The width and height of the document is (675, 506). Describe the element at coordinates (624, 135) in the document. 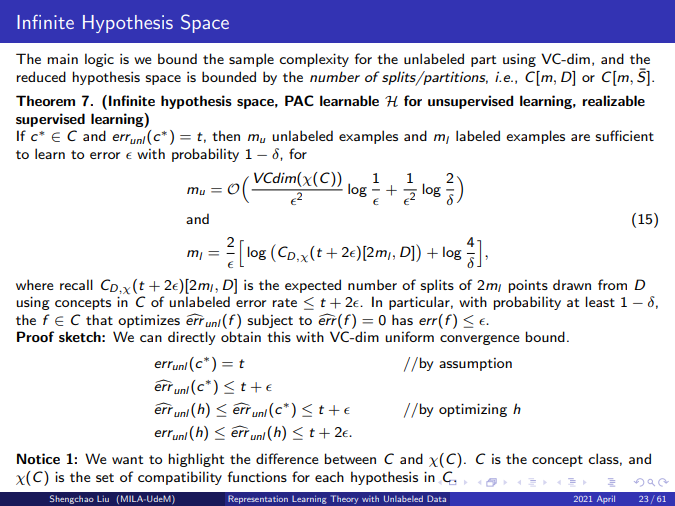

I see `sufficient` at that location.
